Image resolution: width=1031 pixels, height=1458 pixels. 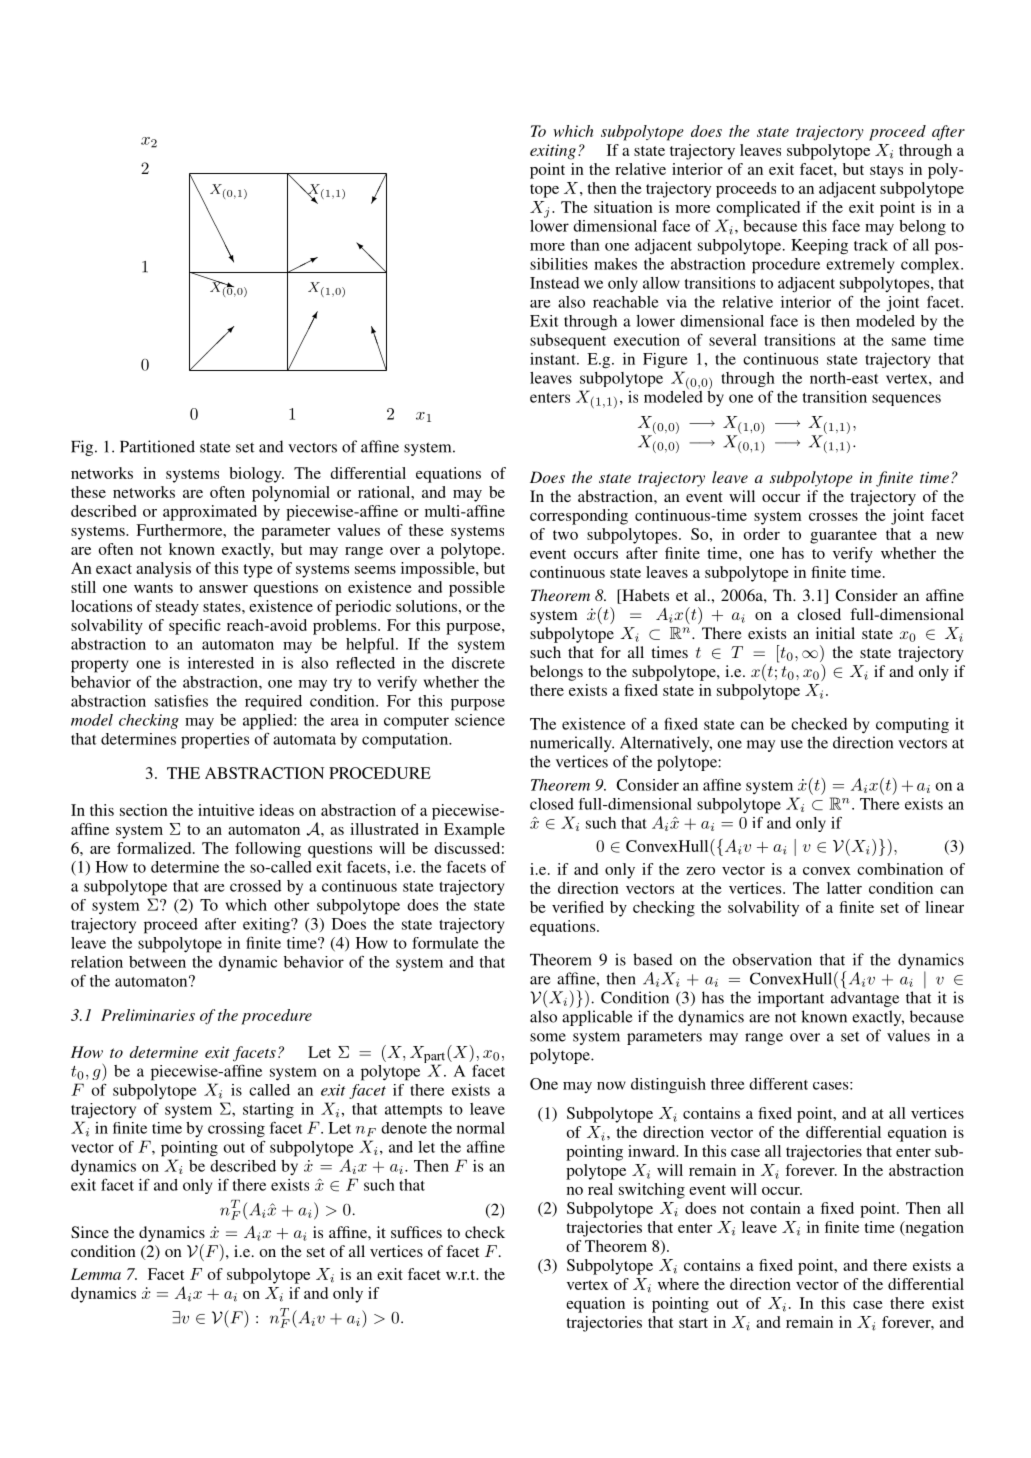 I want to click on corresponding, so click(x=579, y=517).
